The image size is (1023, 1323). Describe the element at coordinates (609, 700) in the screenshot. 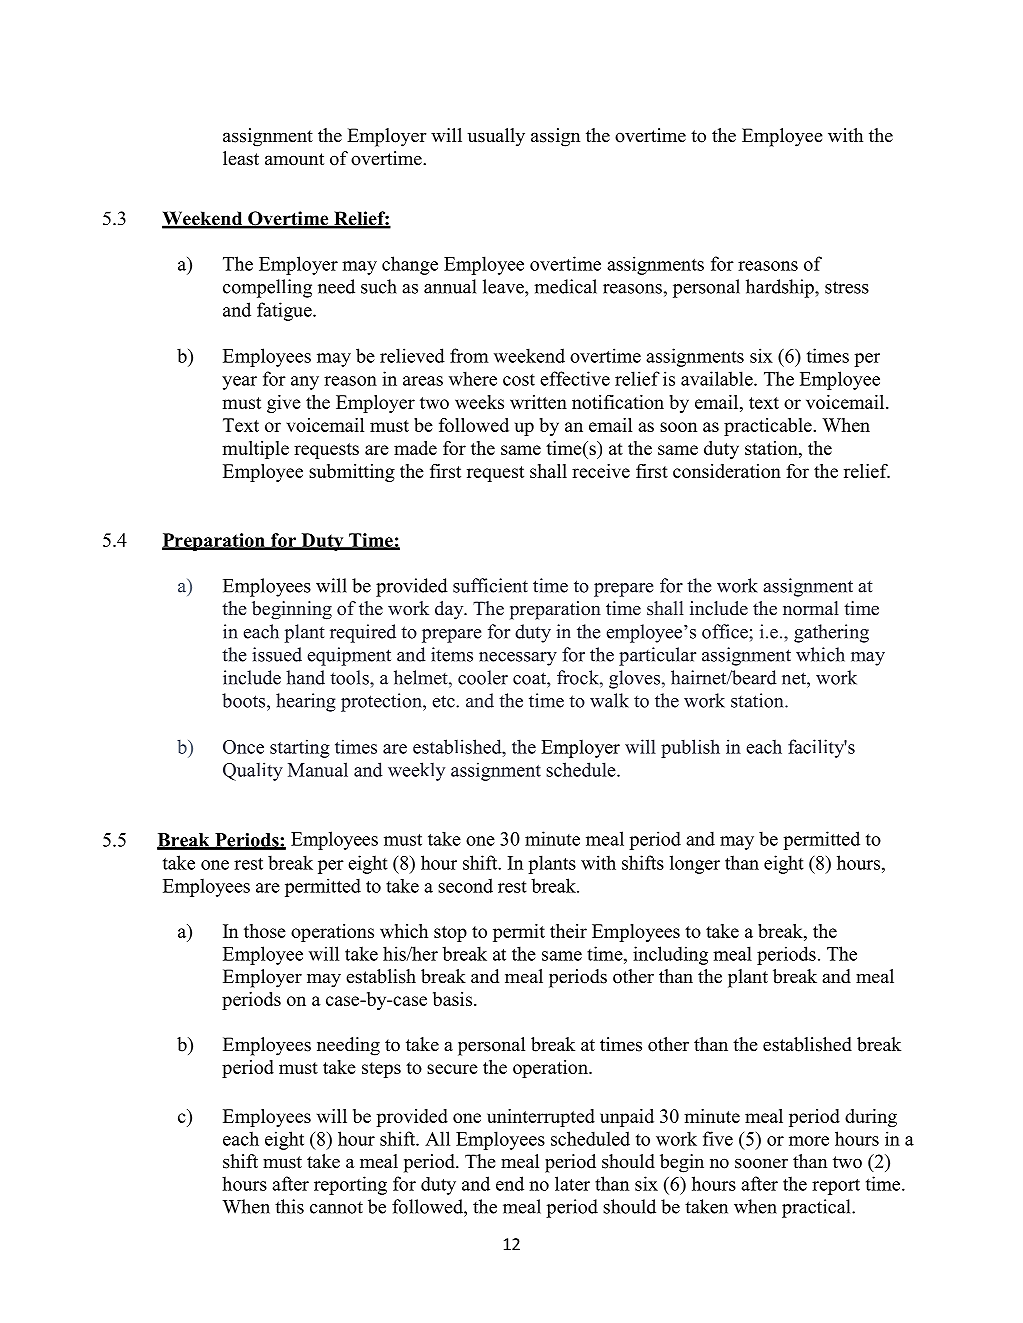

I see `walk` at that location.
